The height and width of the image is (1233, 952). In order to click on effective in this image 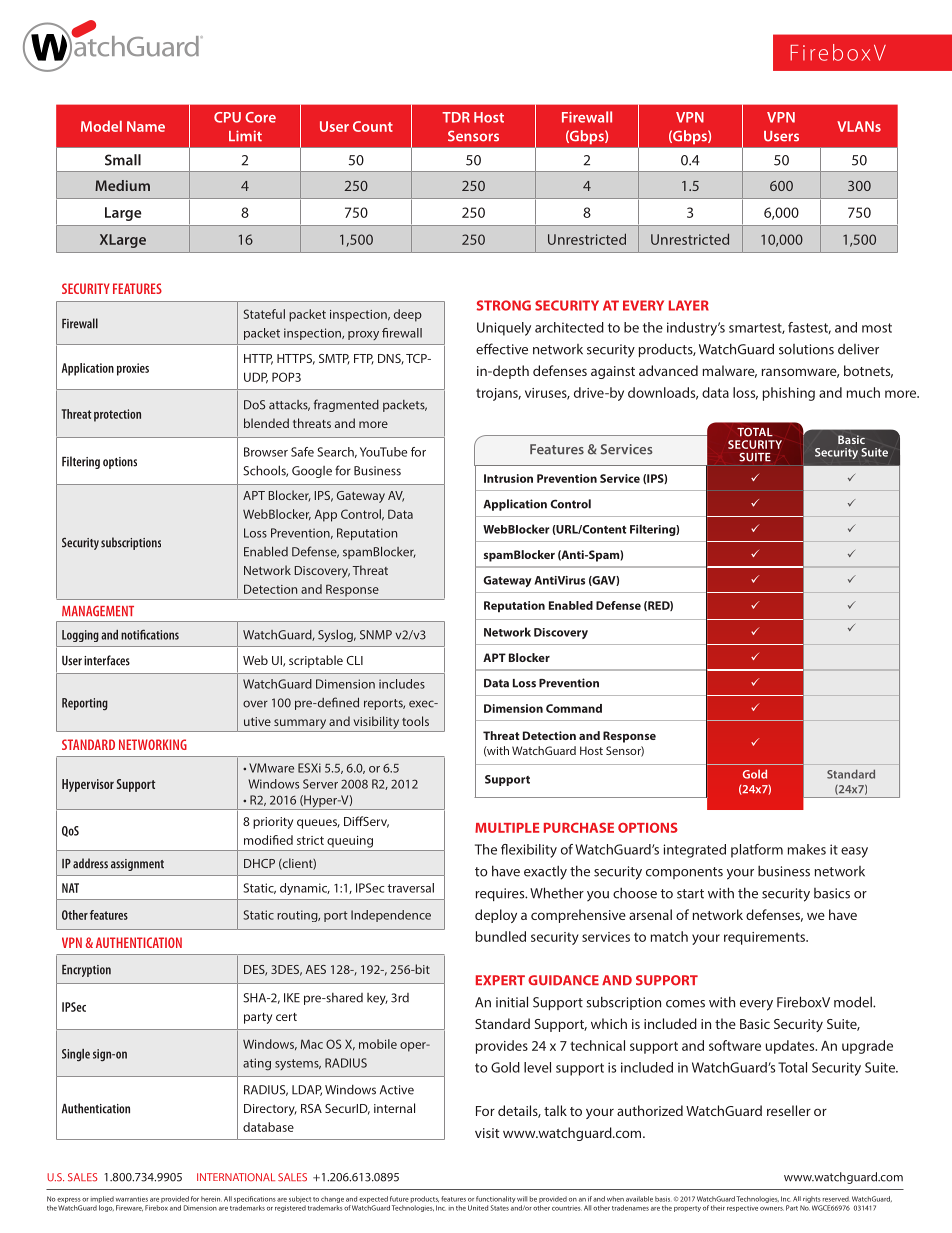, I will do `click(502, 349)`.
